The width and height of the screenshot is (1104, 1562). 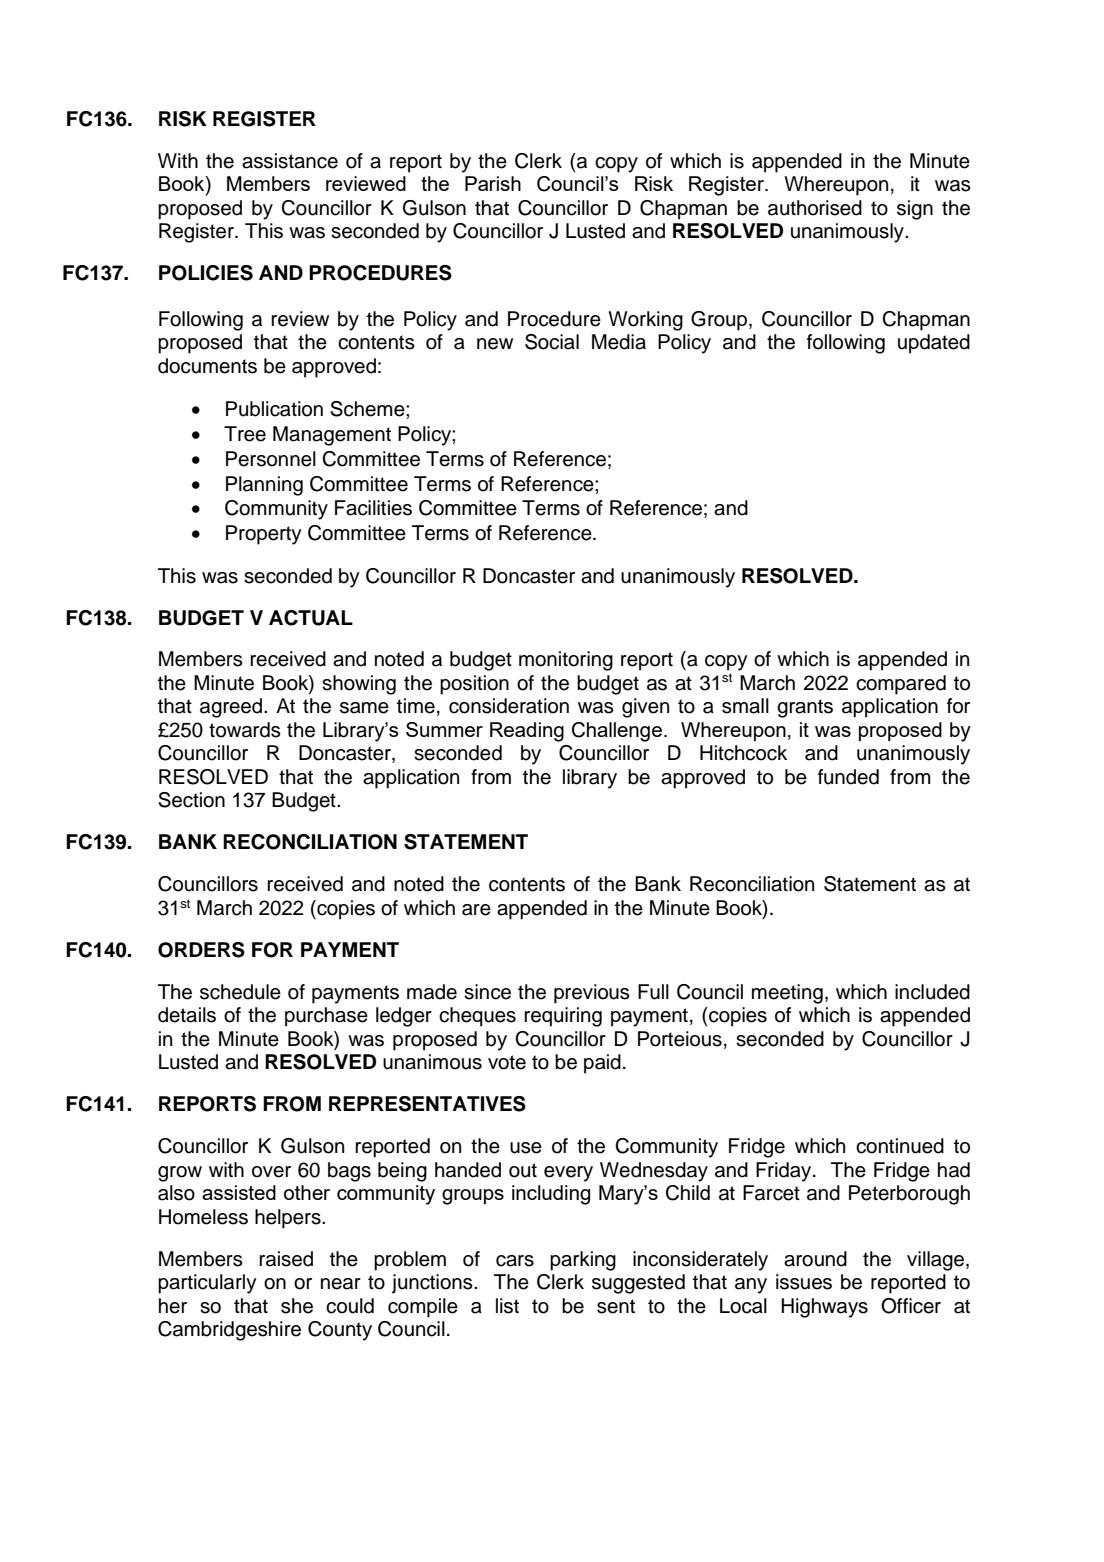 I want to click on Parish, so click(x=493, y=183).
